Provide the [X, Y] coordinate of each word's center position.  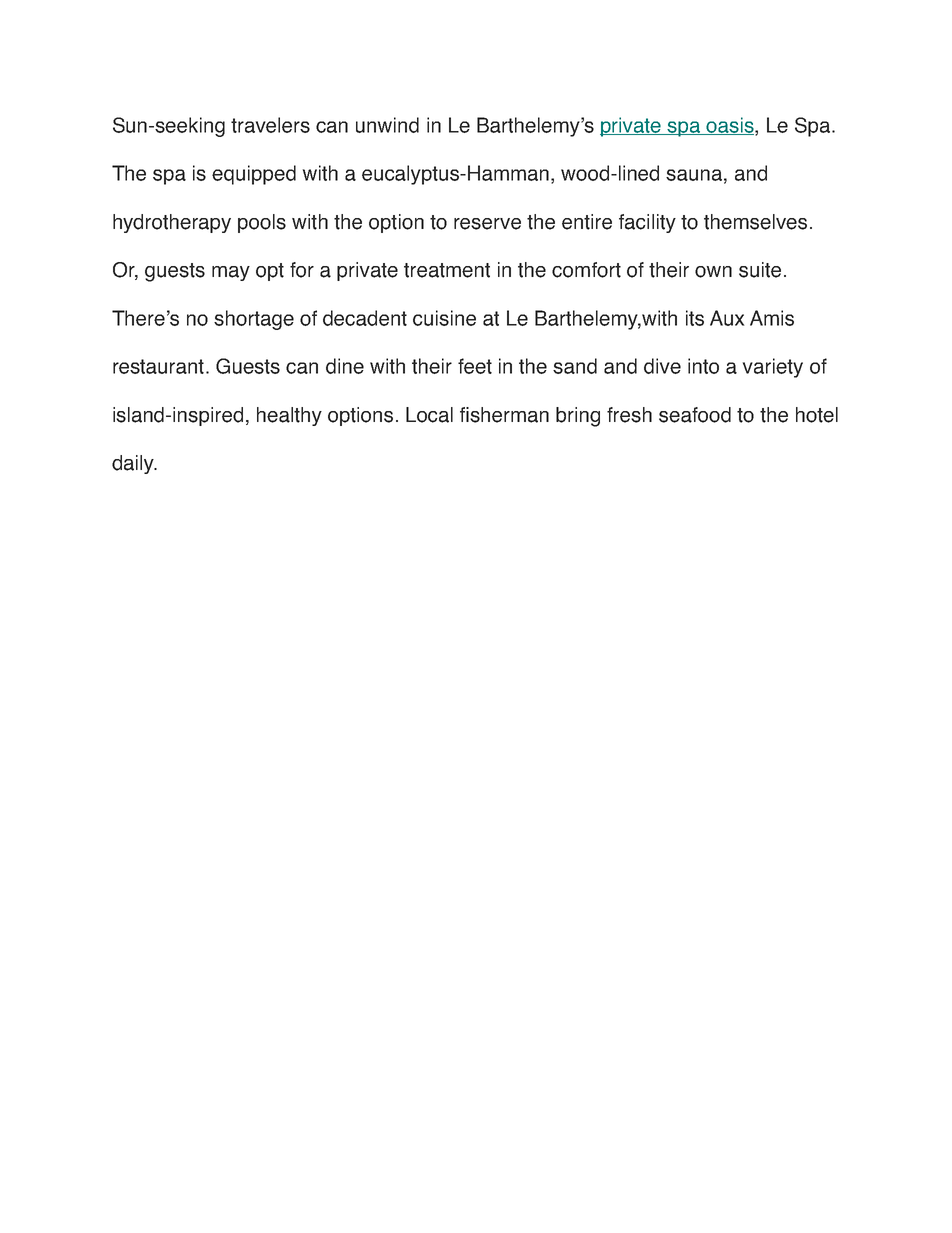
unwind [387, 125]
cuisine [444, 318]
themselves [755, 222]
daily [134, 464]
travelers [270, 125]
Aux [727, 318]
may [231, 273]
